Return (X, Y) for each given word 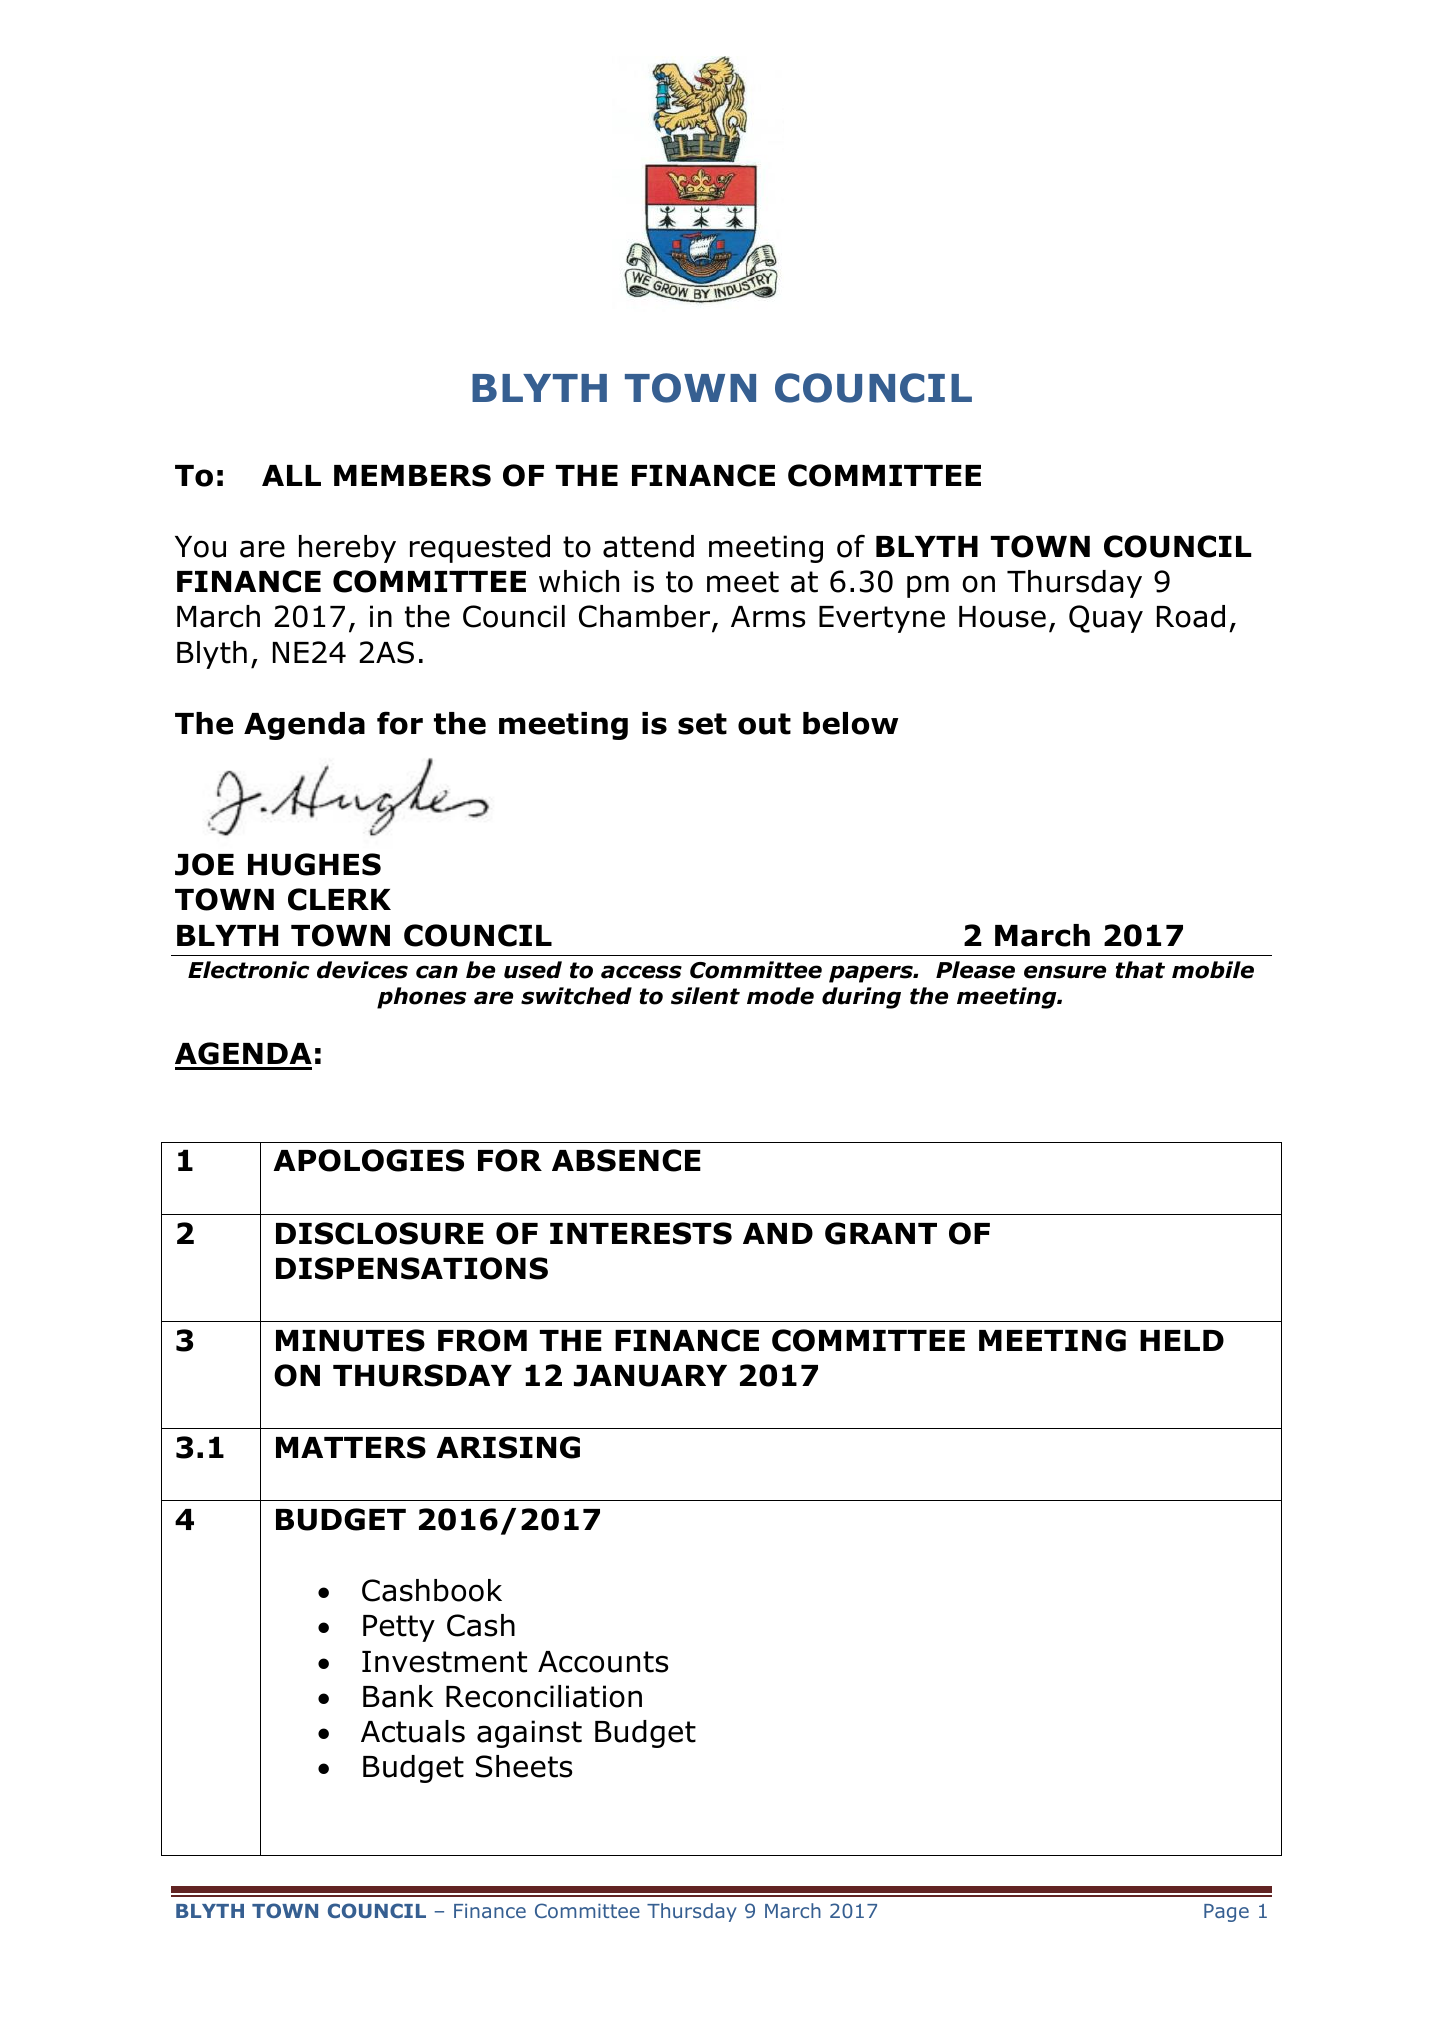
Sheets (524, 1766)
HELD (1182, 1340)
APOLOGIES (368, 1160)
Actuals (413, 1731)
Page (1226, 1913)
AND (778, 1233)
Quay (1106, 619)
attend (648, 546)
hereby (347, 549)
